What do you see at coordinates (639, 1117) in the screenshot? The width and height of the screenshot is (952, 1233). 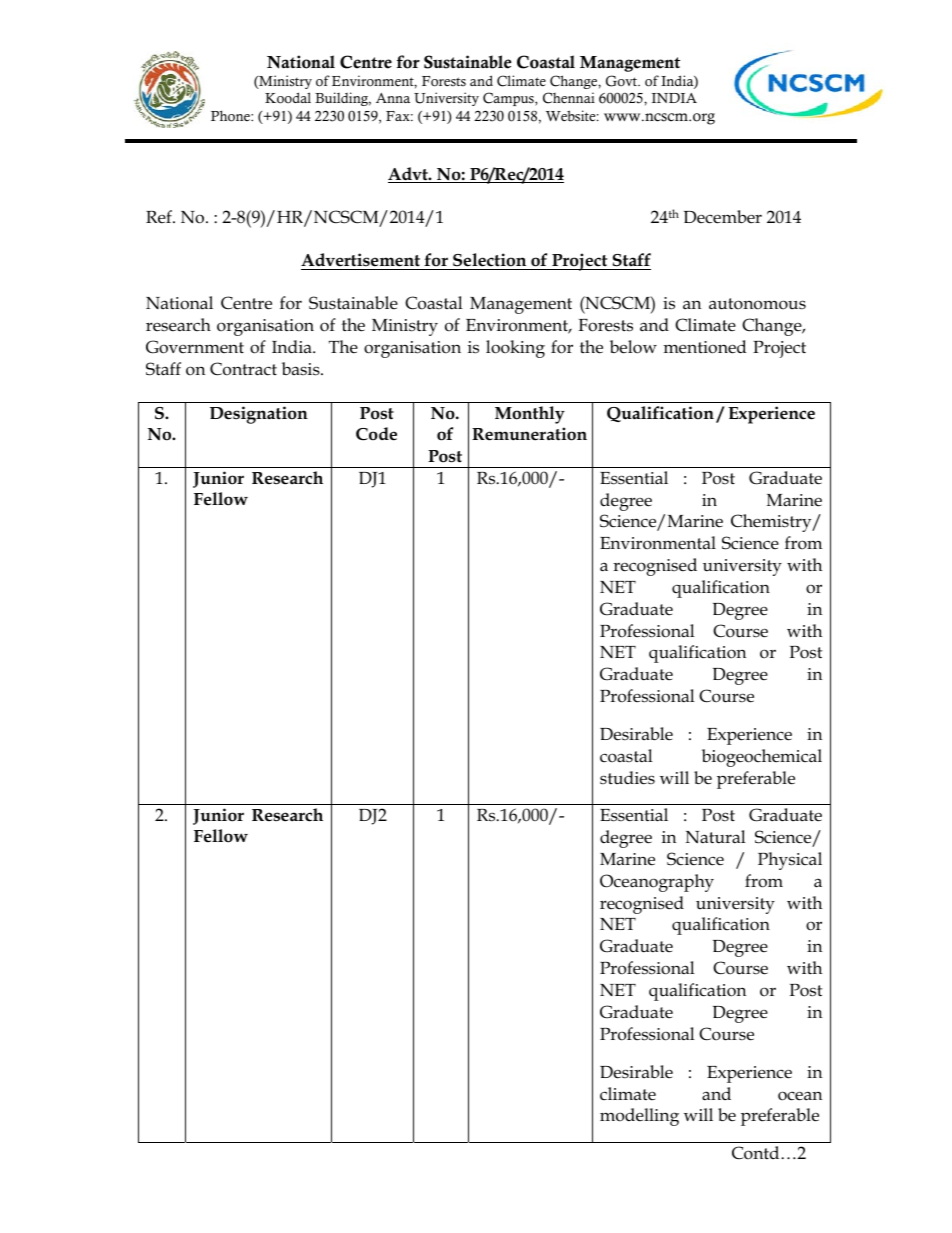 I see `modelling` at bounding box center [639, 1117].
